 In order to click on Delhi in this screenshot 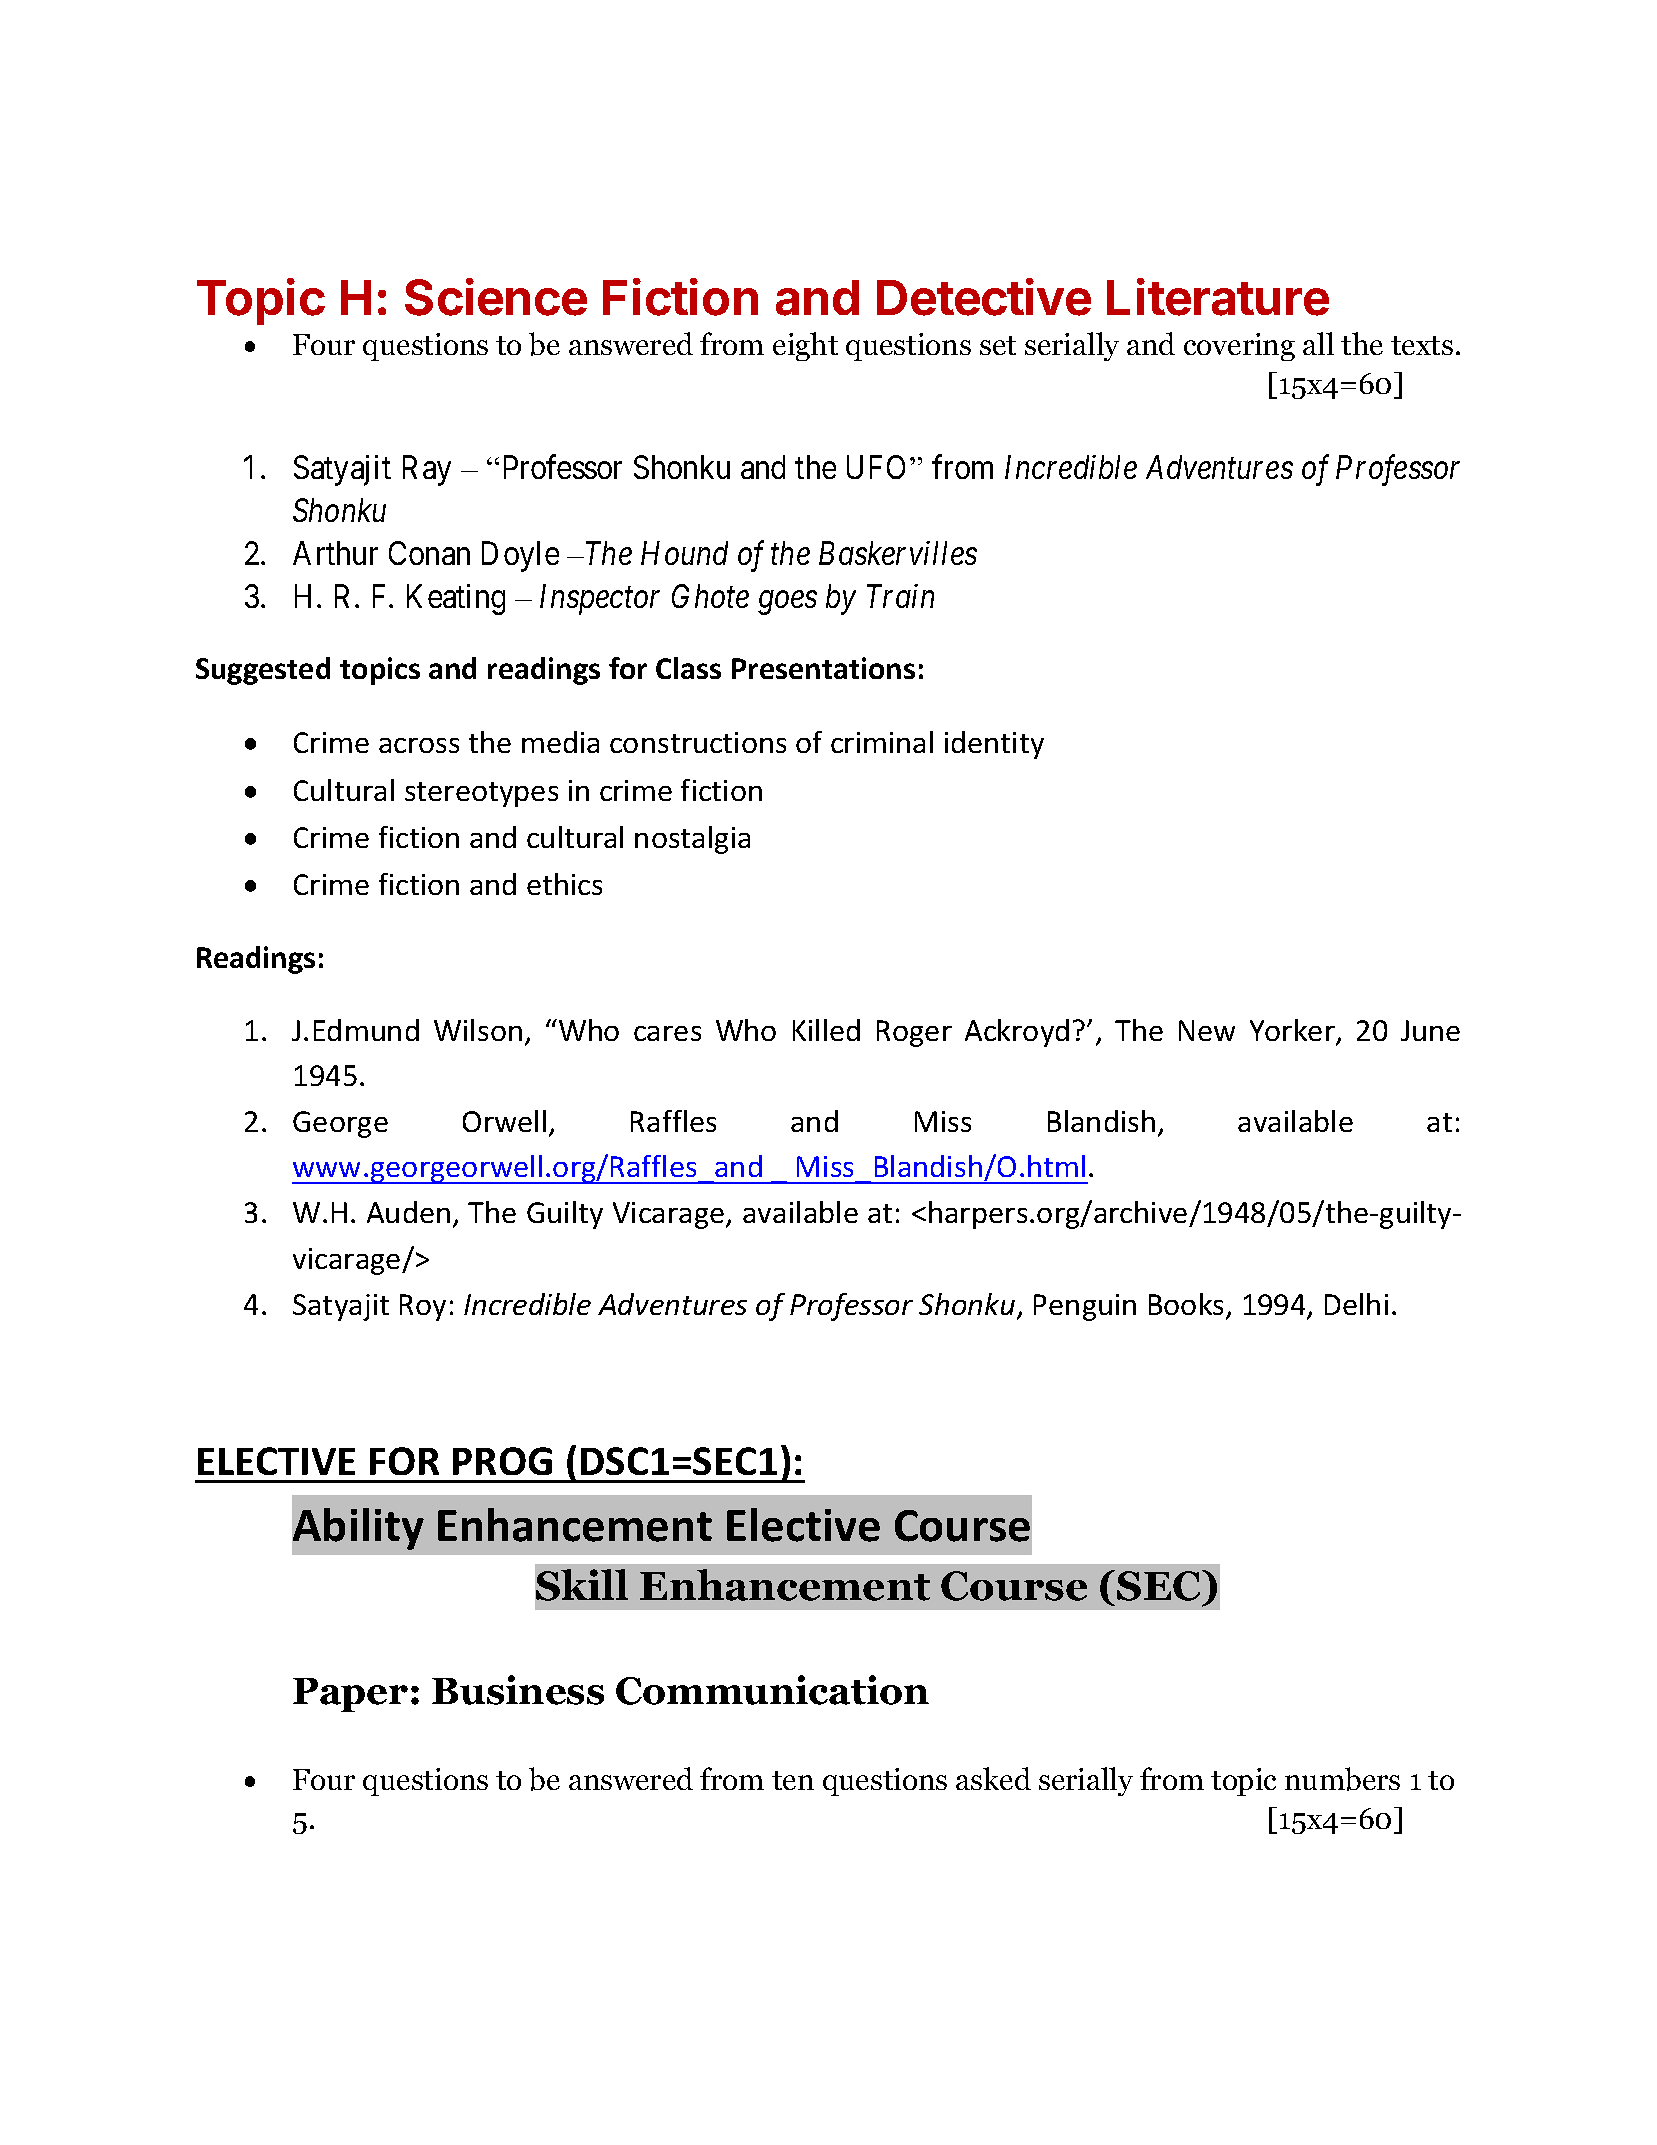, I will do `click(1356, 1304)`.
